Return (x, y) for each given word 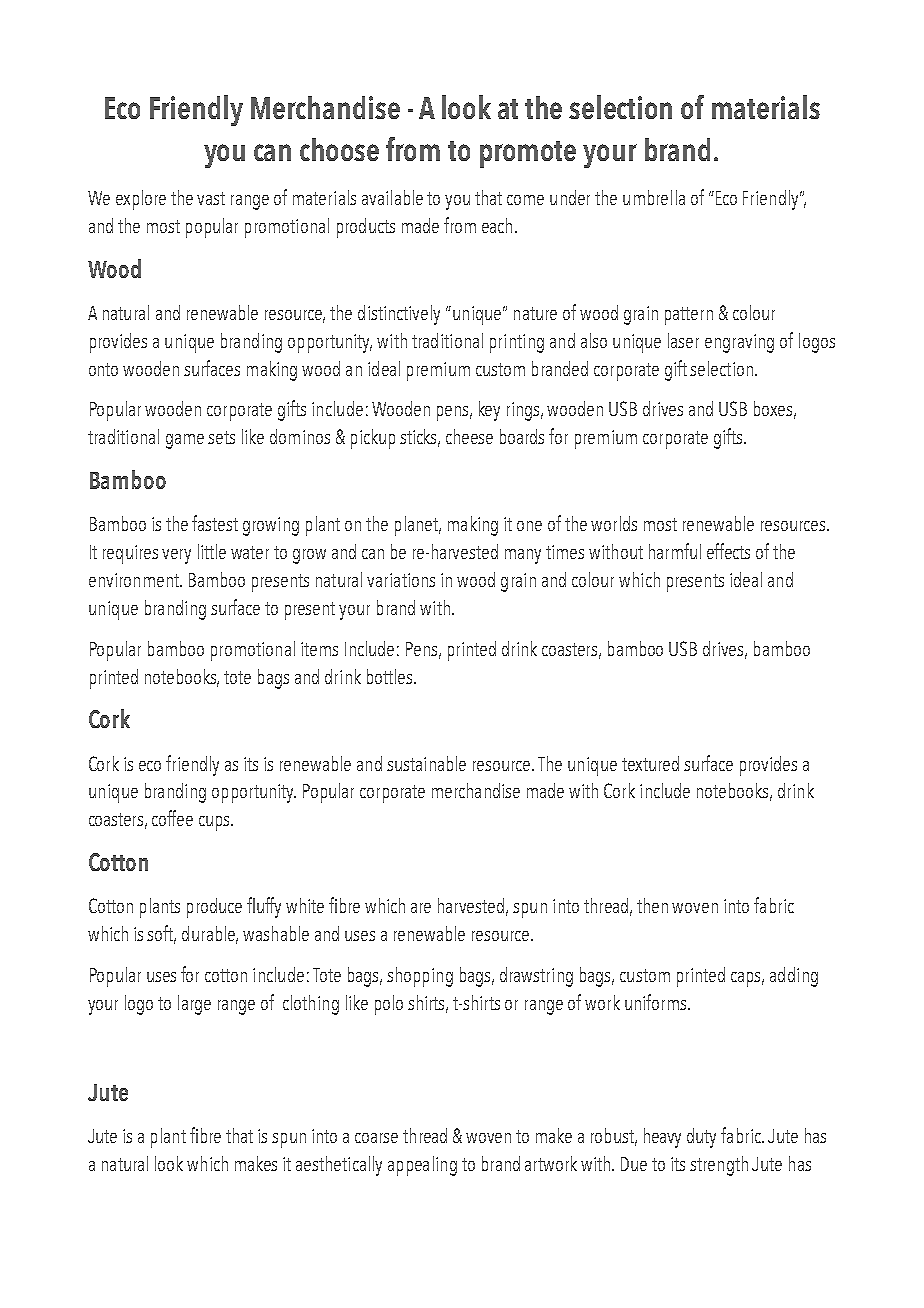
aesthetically (339, 1166)
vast (211, 198)
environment (135, 580)
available (392, 197)
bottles (391, 676)
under (570, 197)
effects (728, 551)
